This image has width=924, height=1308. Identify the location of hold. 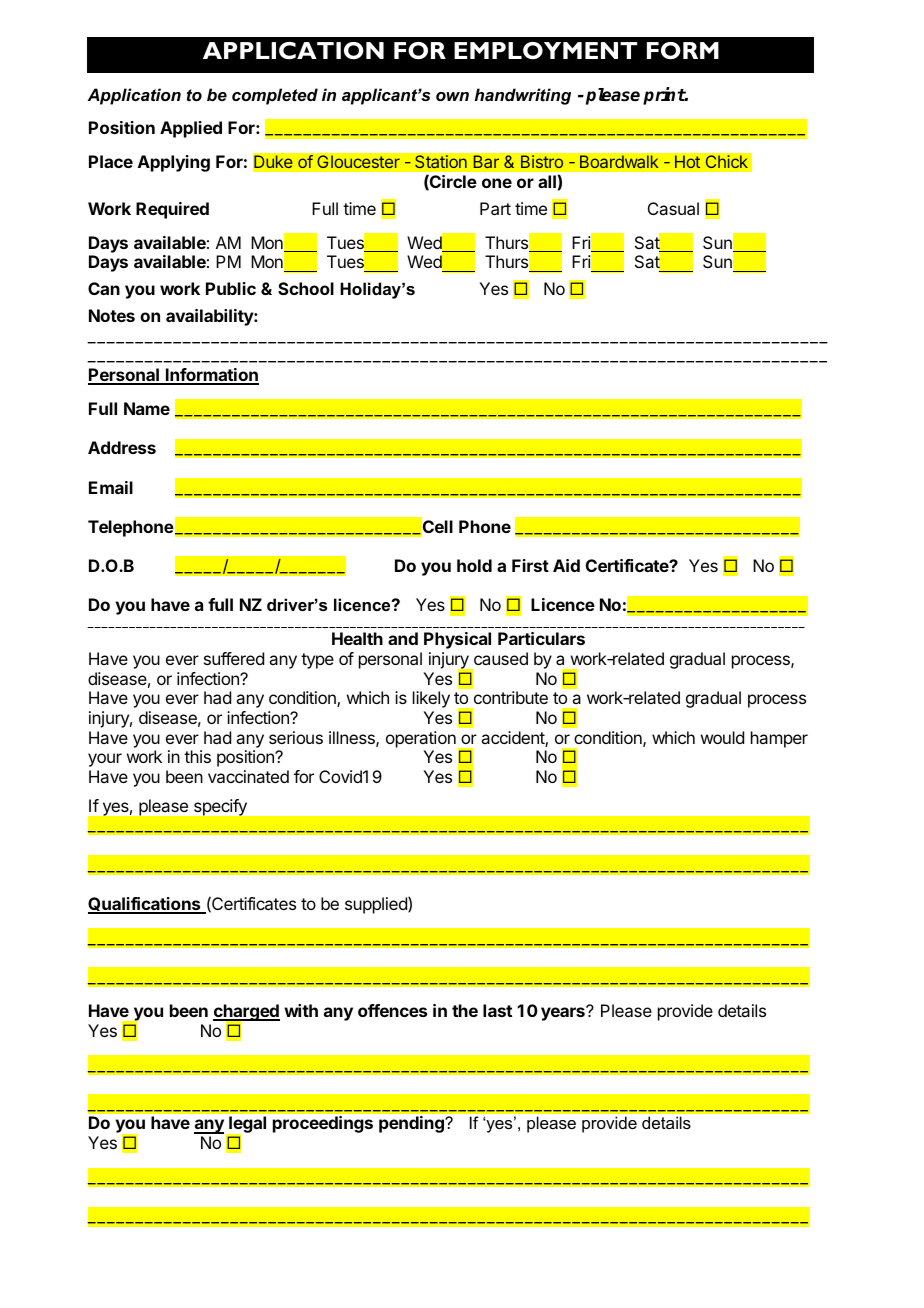
(474, 565).
